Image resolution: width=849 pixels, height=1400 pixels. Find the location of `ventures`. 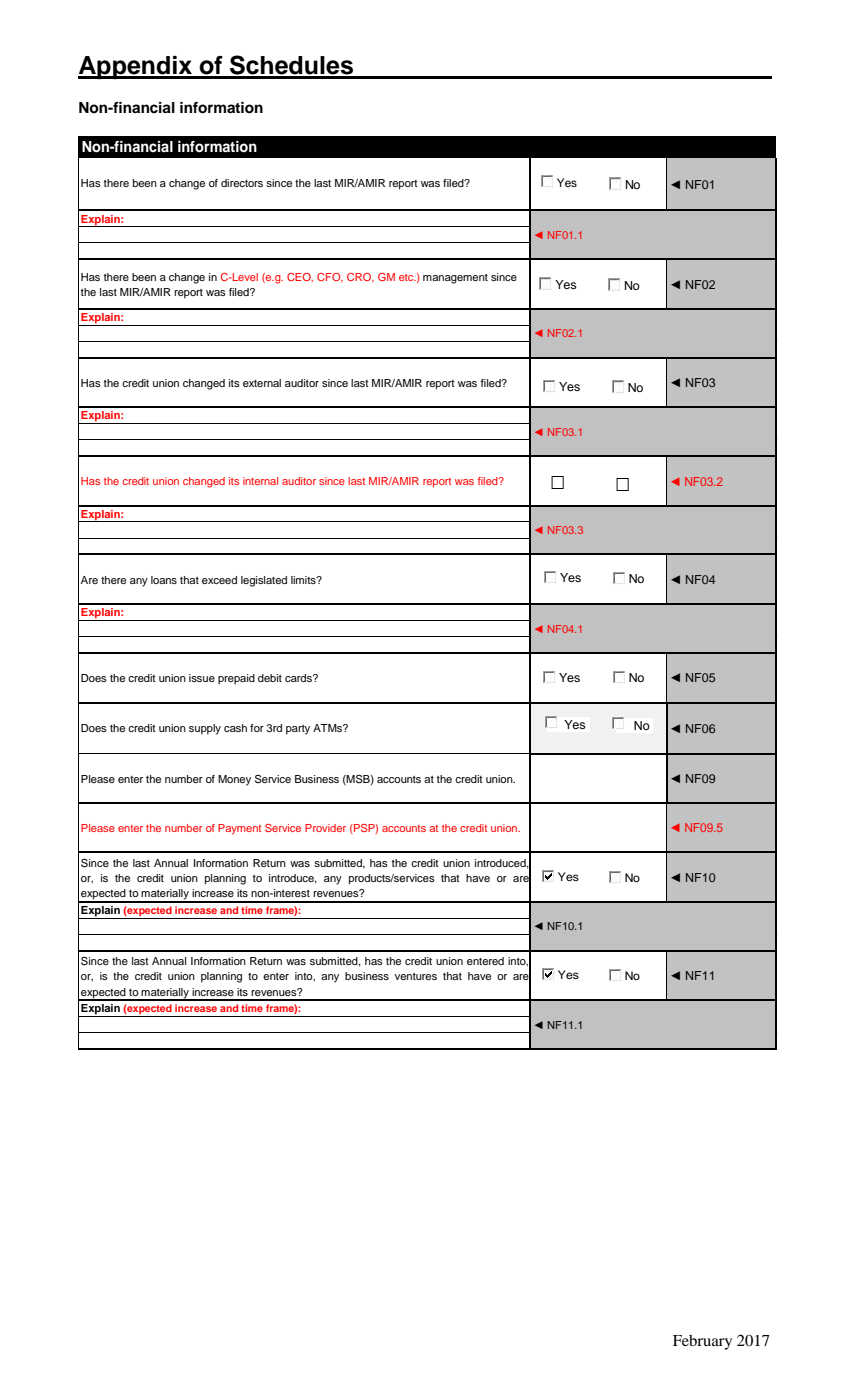

ventures is located at coordinates (416, 976).
